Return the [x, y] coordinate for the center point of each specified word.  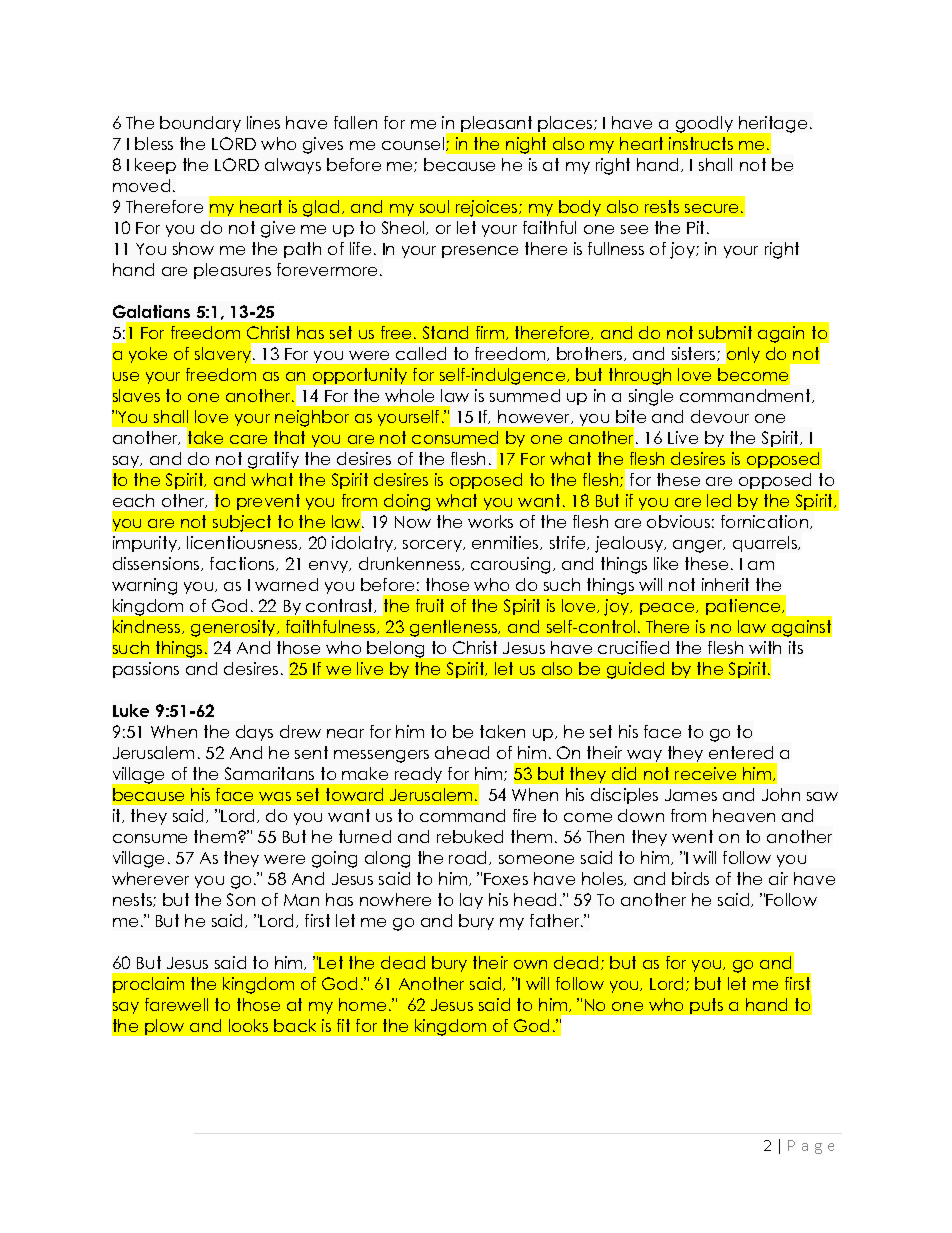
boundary [200, 124]
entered [741, 752]
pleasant [496, 124]
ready [418, 775]
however [535, 417]
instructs [701, 143]
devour [720, 416]
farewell [176, 1004]
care [248, 439]
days [254, 733]
